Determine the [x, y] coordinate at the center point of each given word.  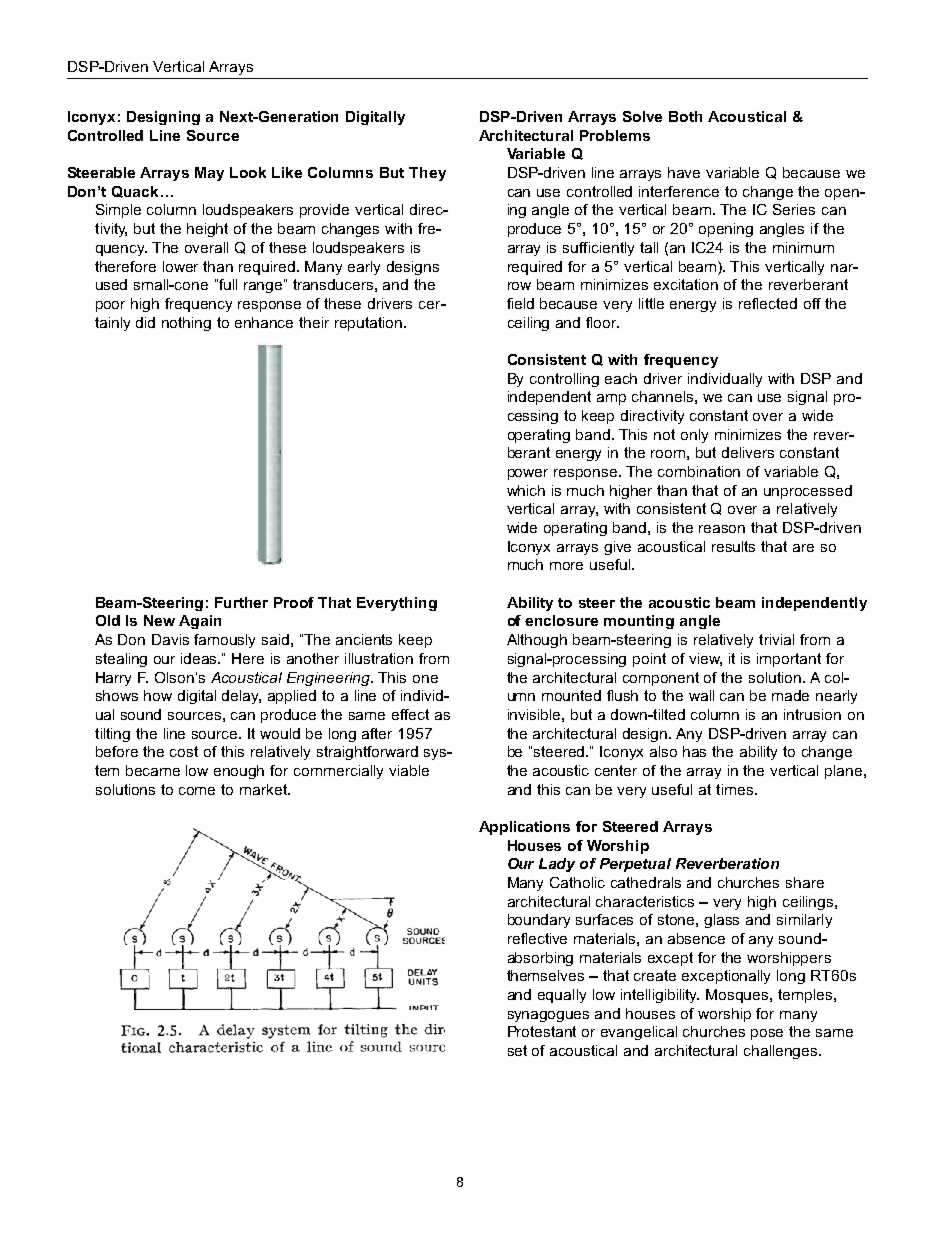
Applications [524, 828]
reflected [768, 303]
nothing [186, 324]
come [197, 791]
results [733, 546]
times [734, 789]
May [209, 174]
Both [685, 116]
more [566, 566]
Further [241, 602]
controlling [564, 380]
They [427, 174]
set [517, 1050]
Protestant [542, 1031]
